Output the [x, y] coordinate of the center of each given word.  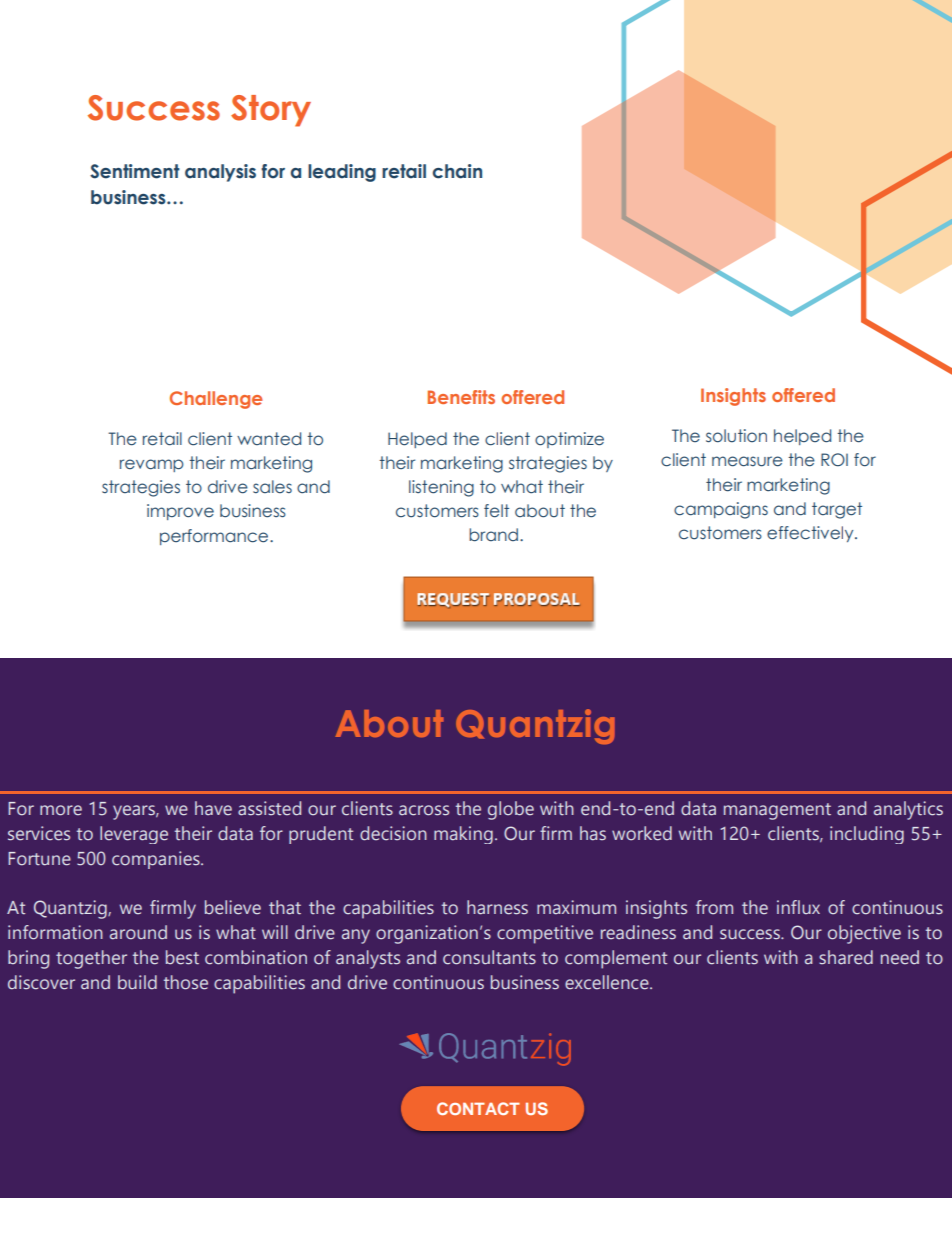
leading [342, 173]
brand [493, 535]
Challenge [216, 400]
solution [736, 436]
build [137, 982]
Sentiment [135, 171]
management [777, 811]
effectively [811, 534]
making [463, 835]
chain [457, 171]
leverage [134, 835]
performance [215, 537]
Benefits [461, 397]
